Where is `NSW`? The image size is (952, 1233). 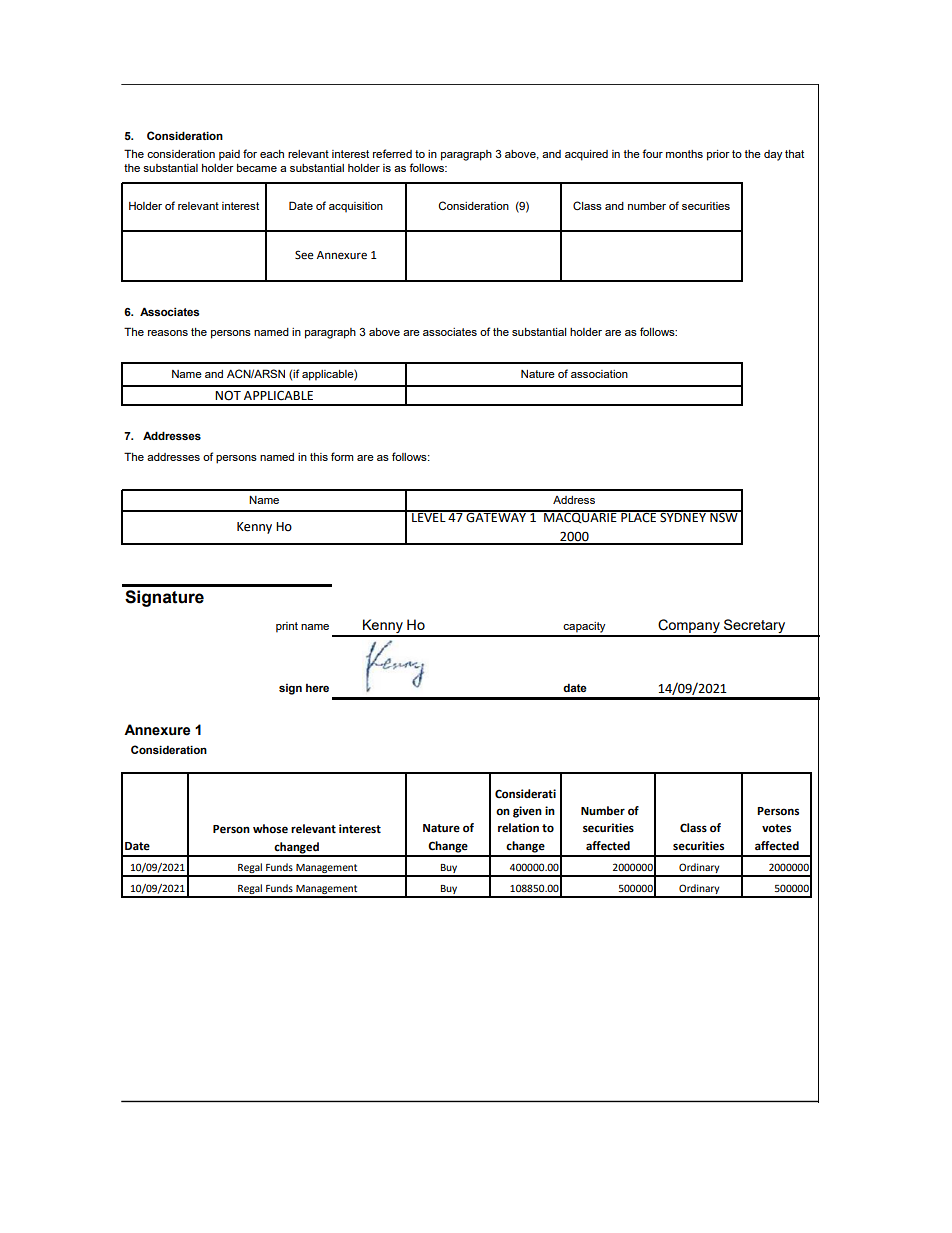 NSW is located at coordinates (724, 516).
